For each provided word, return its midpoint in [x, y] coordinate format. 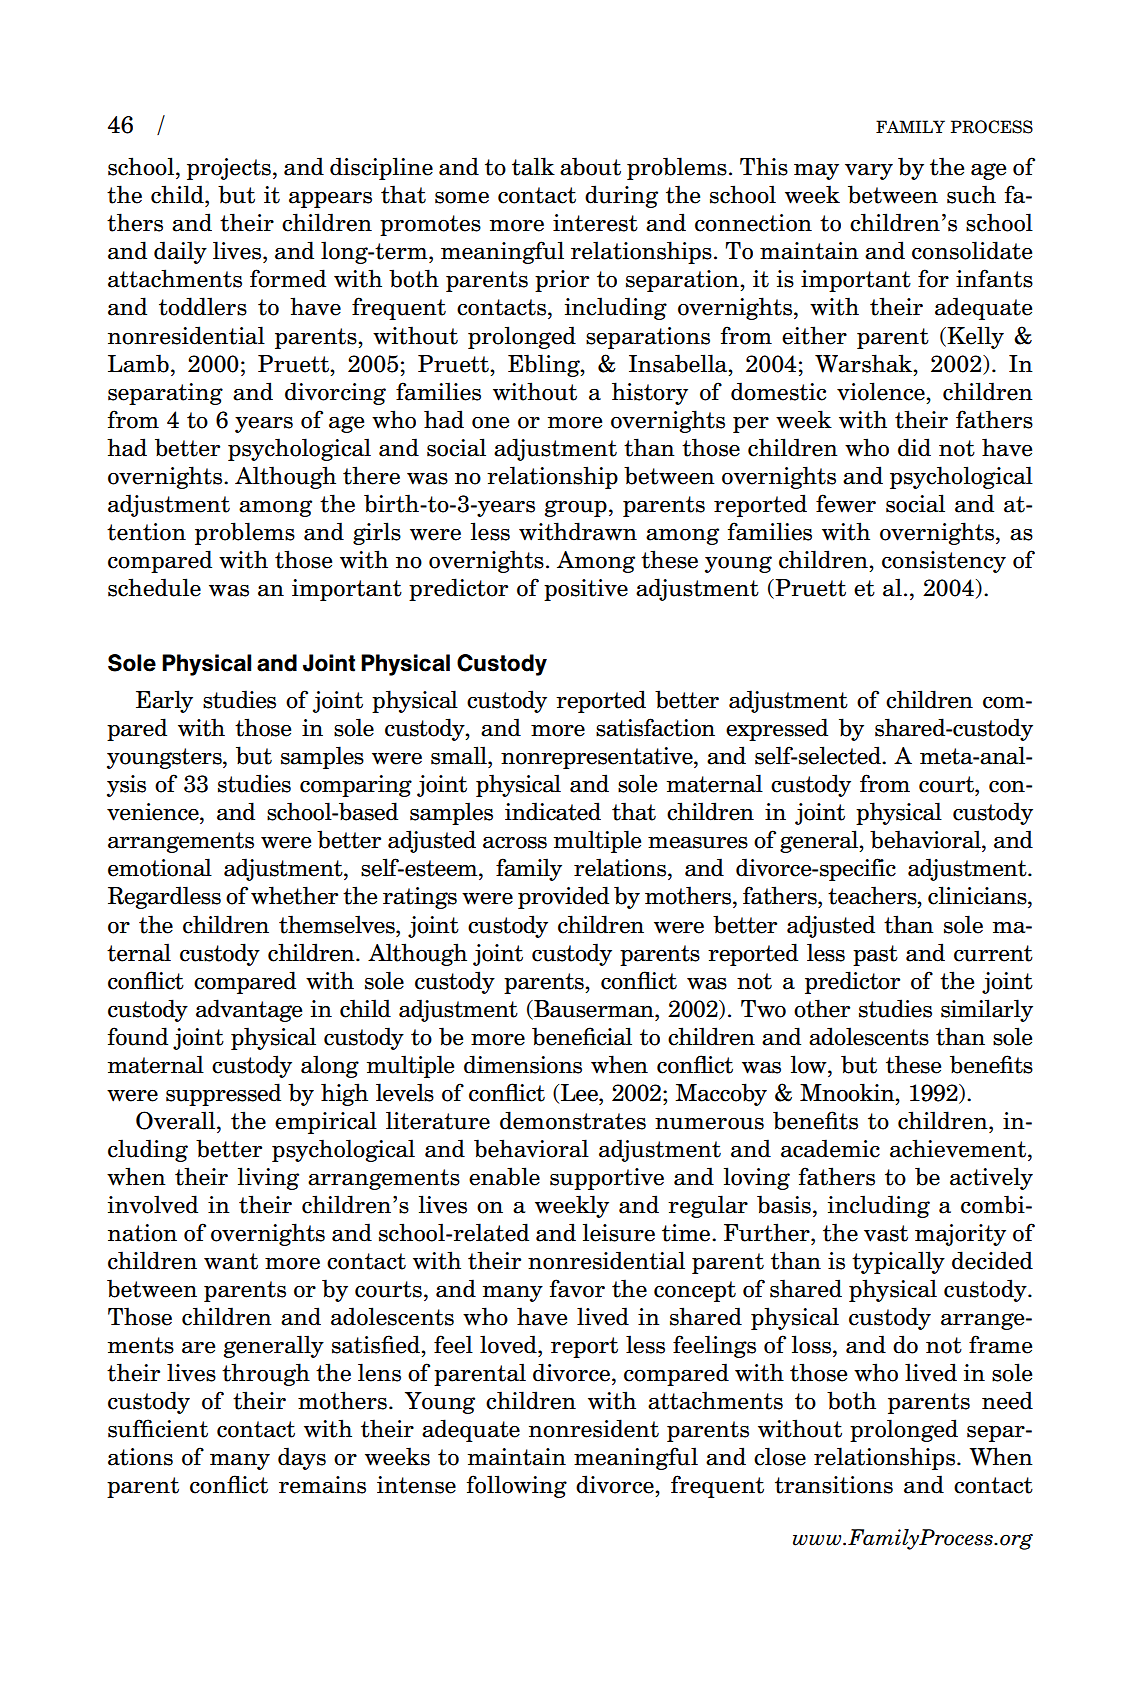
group [576, 508]
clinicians [978, 895]
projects [229, 169]
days [302, 1458]
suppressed [223, 1094]
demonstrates [573, 1120]
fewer [846, 503]
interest [595, 223]
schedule [154, 587]
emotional [160, 867]
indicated [553, 811]
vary [869, 172]
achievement [958, 1148]
